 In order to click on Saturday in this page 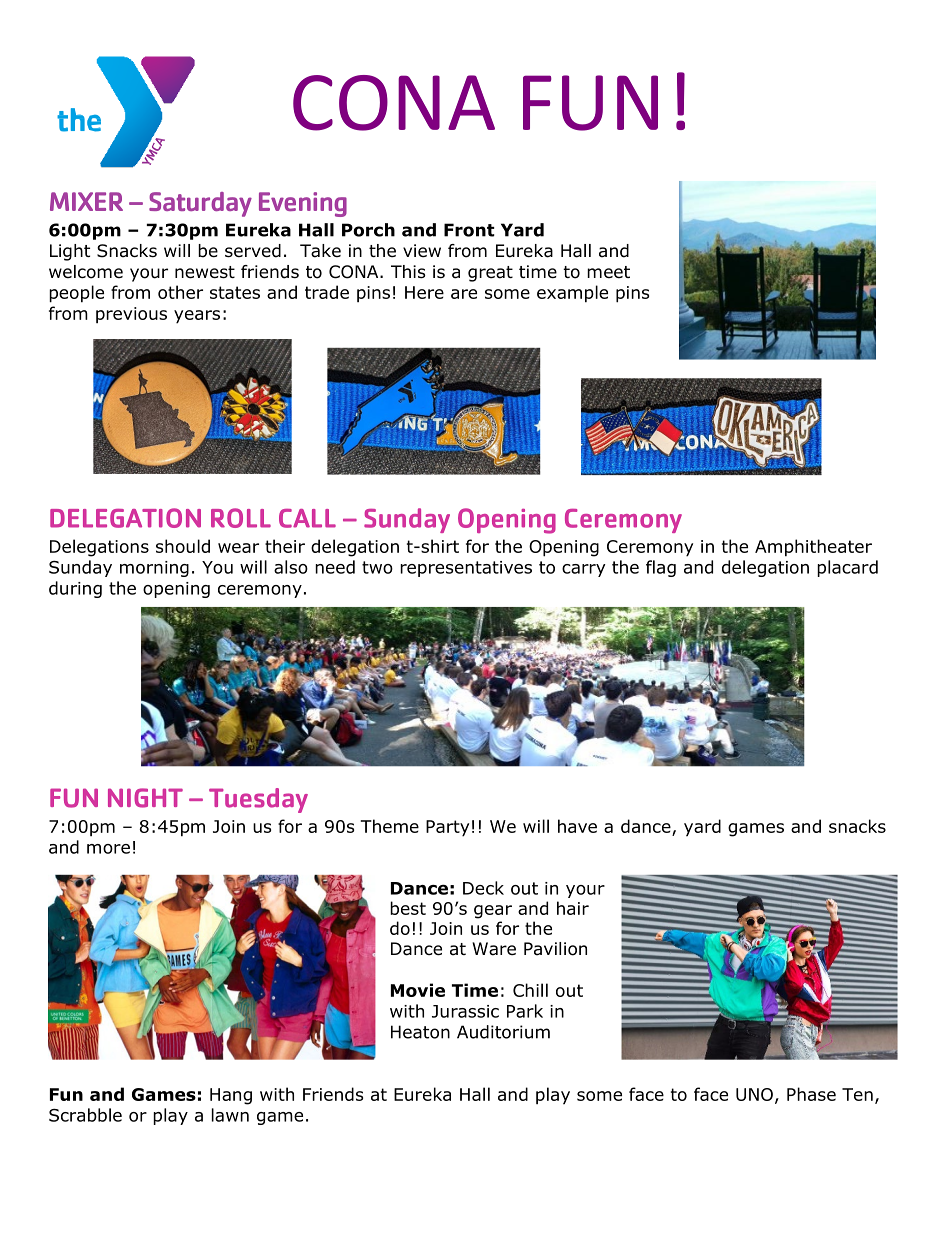, I will do `click(200, 204)`.
